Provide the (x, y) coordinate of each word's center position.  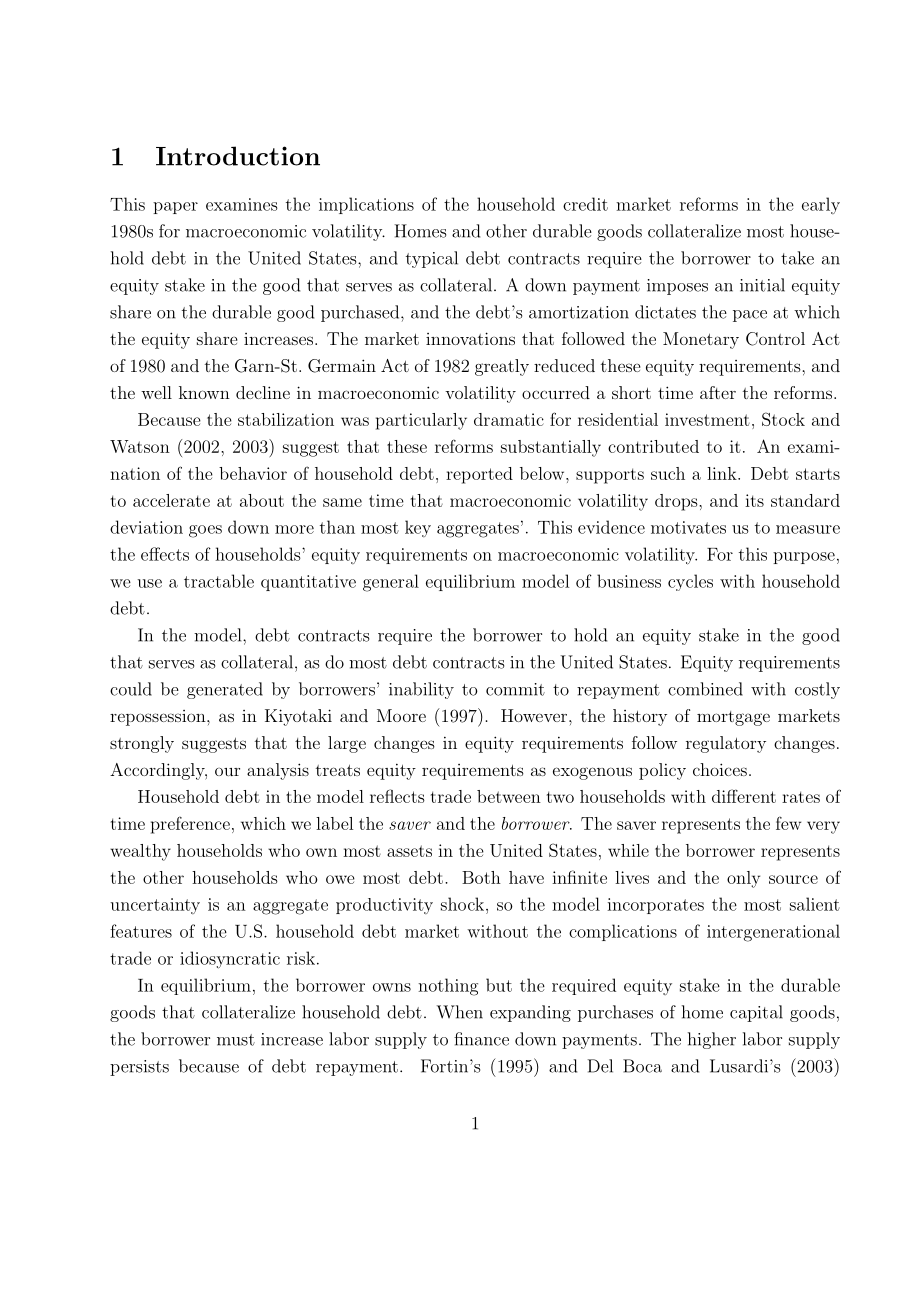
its (754, 500)
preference (190, 825)
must (236, 1040)
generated (225, 690)
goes (205, 531)
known (204, 392)
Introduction (238, 156)
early (821, 205)
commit (515, 689)
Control (775, 339)
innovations (470, 338)
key (418, 528)
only (743, 879)
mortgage (733, 718)
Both (481, 877)
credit (585, 204)
